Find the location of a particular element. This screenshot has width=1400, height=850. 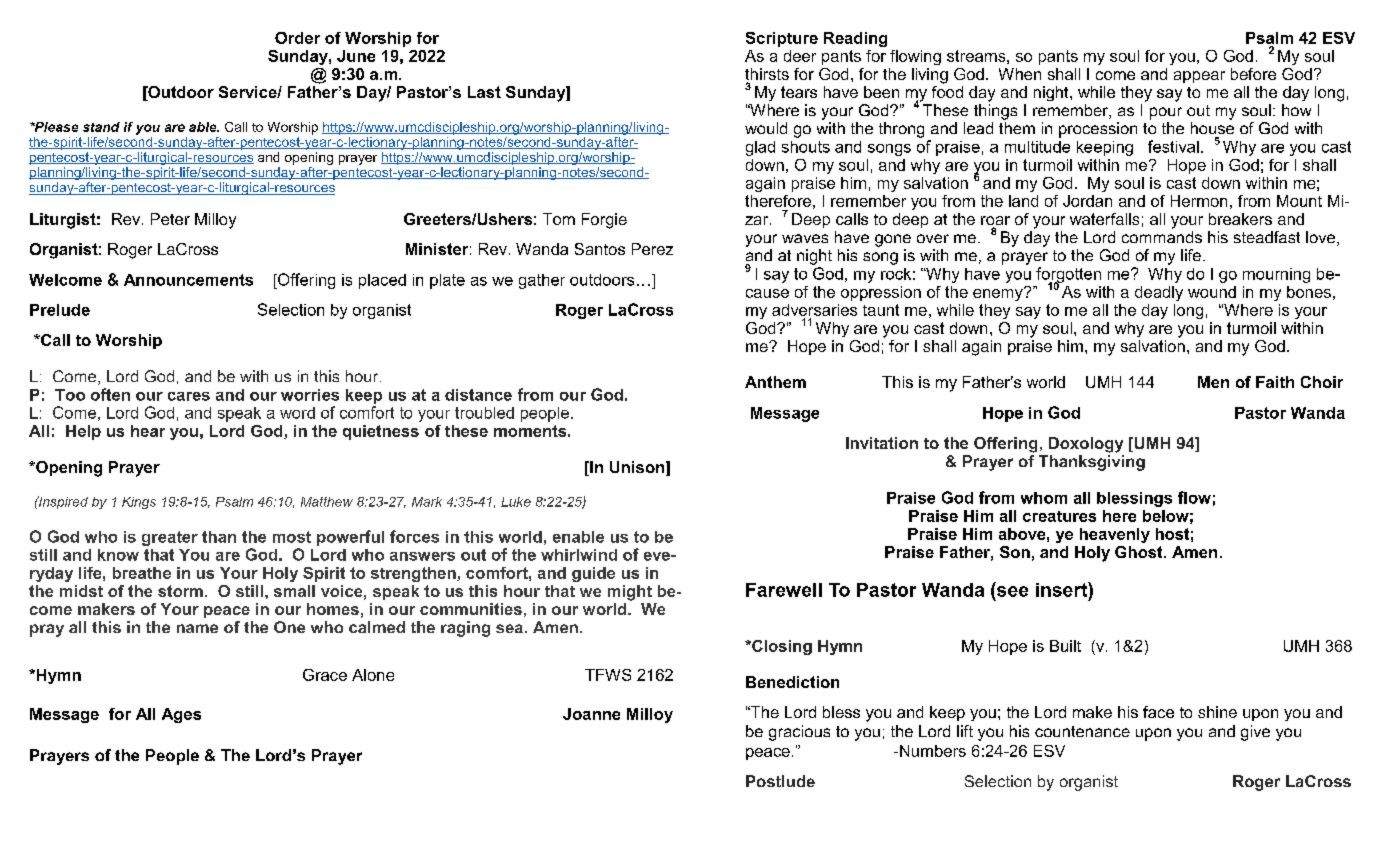

Faith is located at coordinates (1275, 382).
